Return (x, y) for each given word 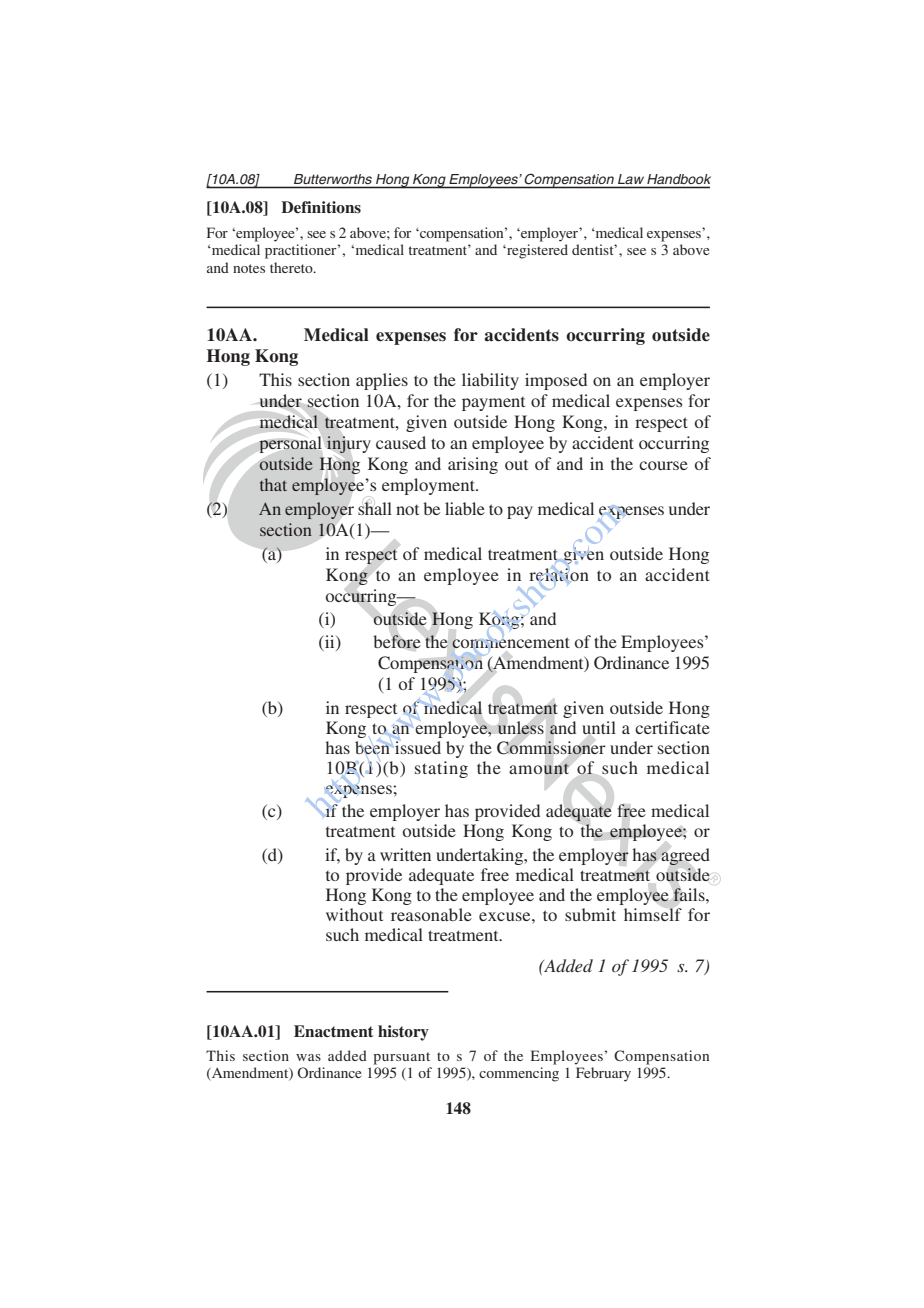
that (273, 484)
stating (441, 769)
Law (631, 179)
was (308, 1057)
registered (536, 251)
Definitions (321, 207)
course (663, 465)
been (372, 747)
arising (473, 465)
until (599, 727)
